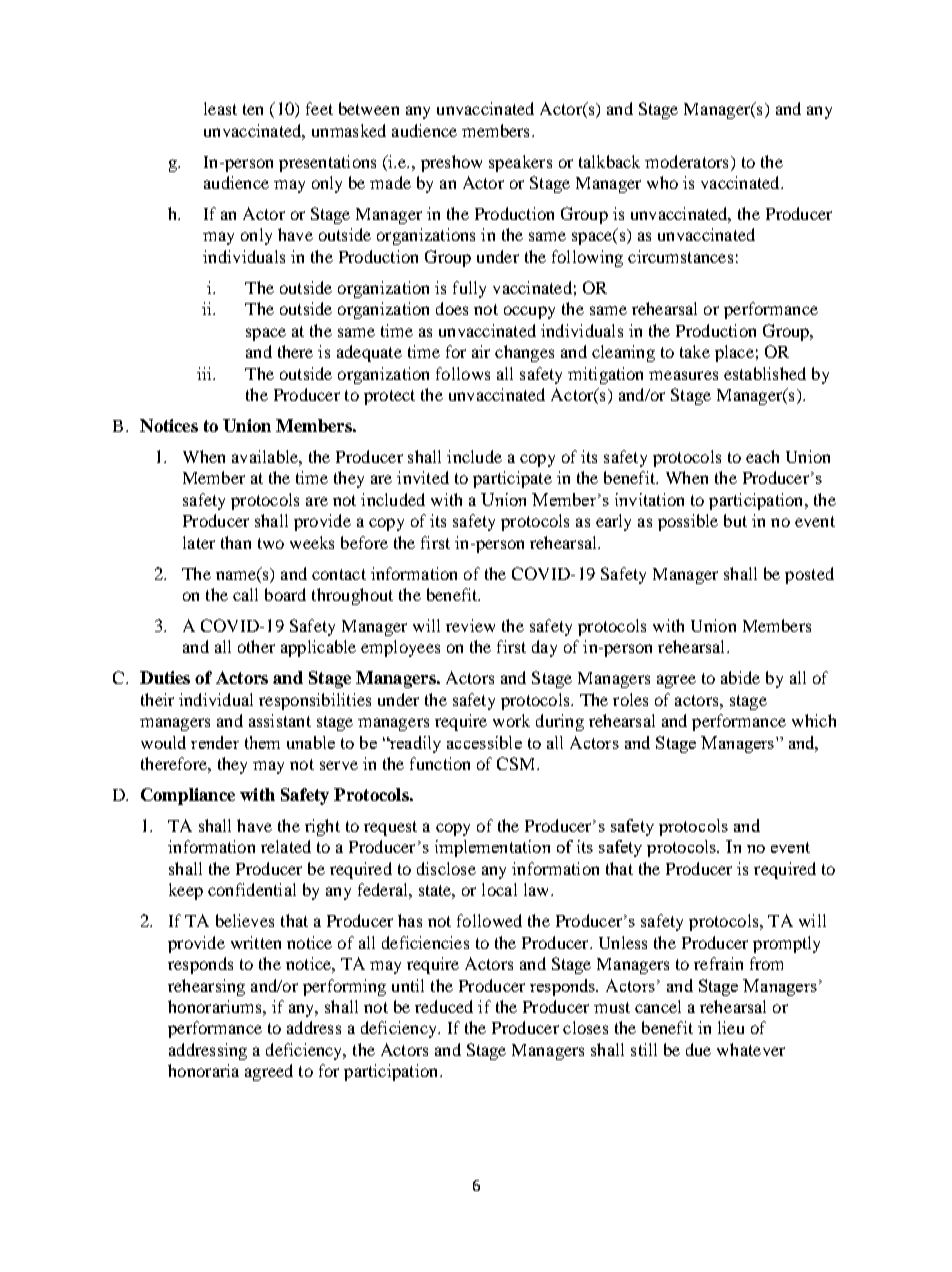 The width and height of the document is (952, 1272). I want to click on call, so click(245, 594).
